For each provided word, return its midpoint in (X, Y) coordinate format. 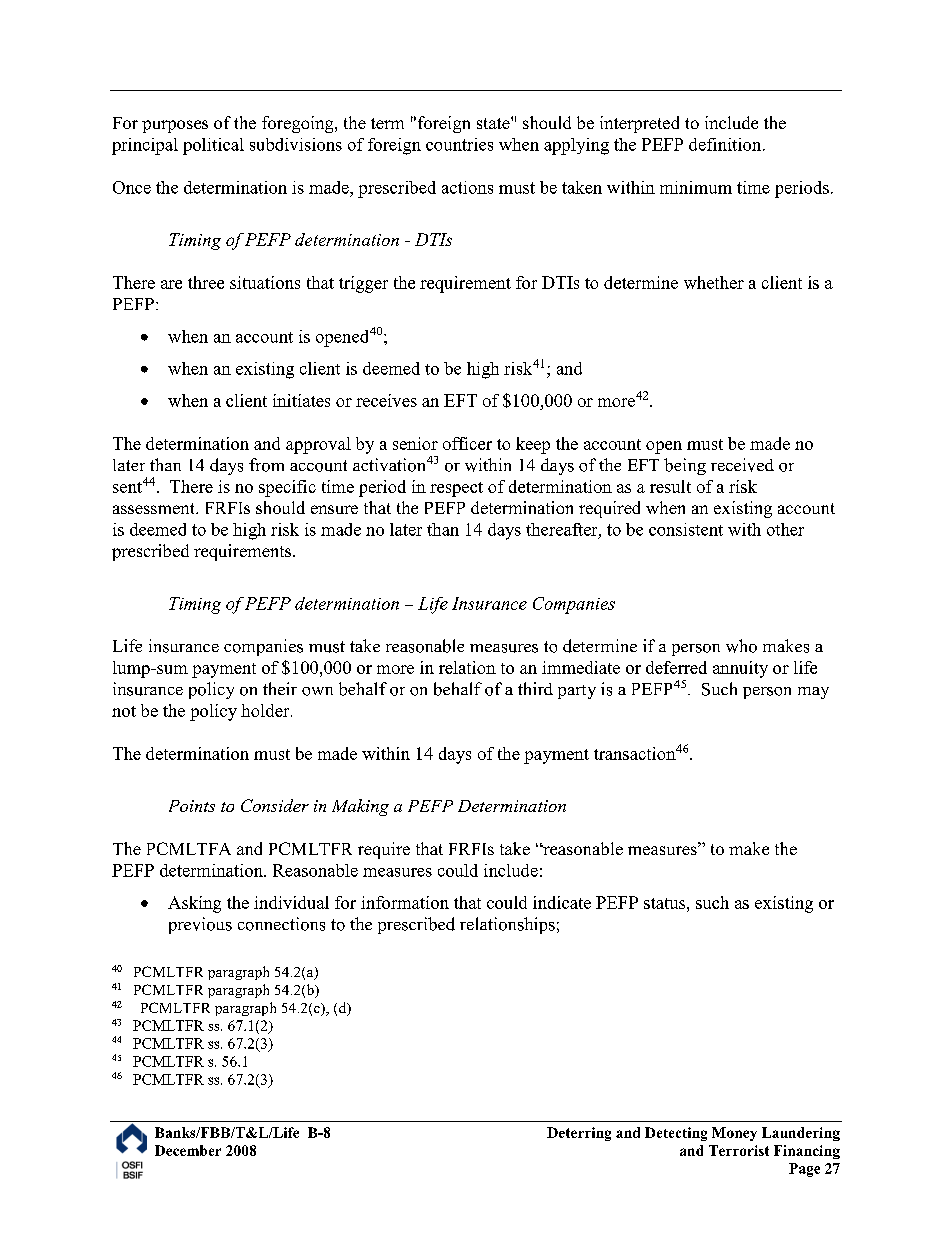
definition (726, 144)
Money (734, 1134)
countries (459, 144)
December (188, 1150)
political (213, 146)
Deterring (579, 1134)
